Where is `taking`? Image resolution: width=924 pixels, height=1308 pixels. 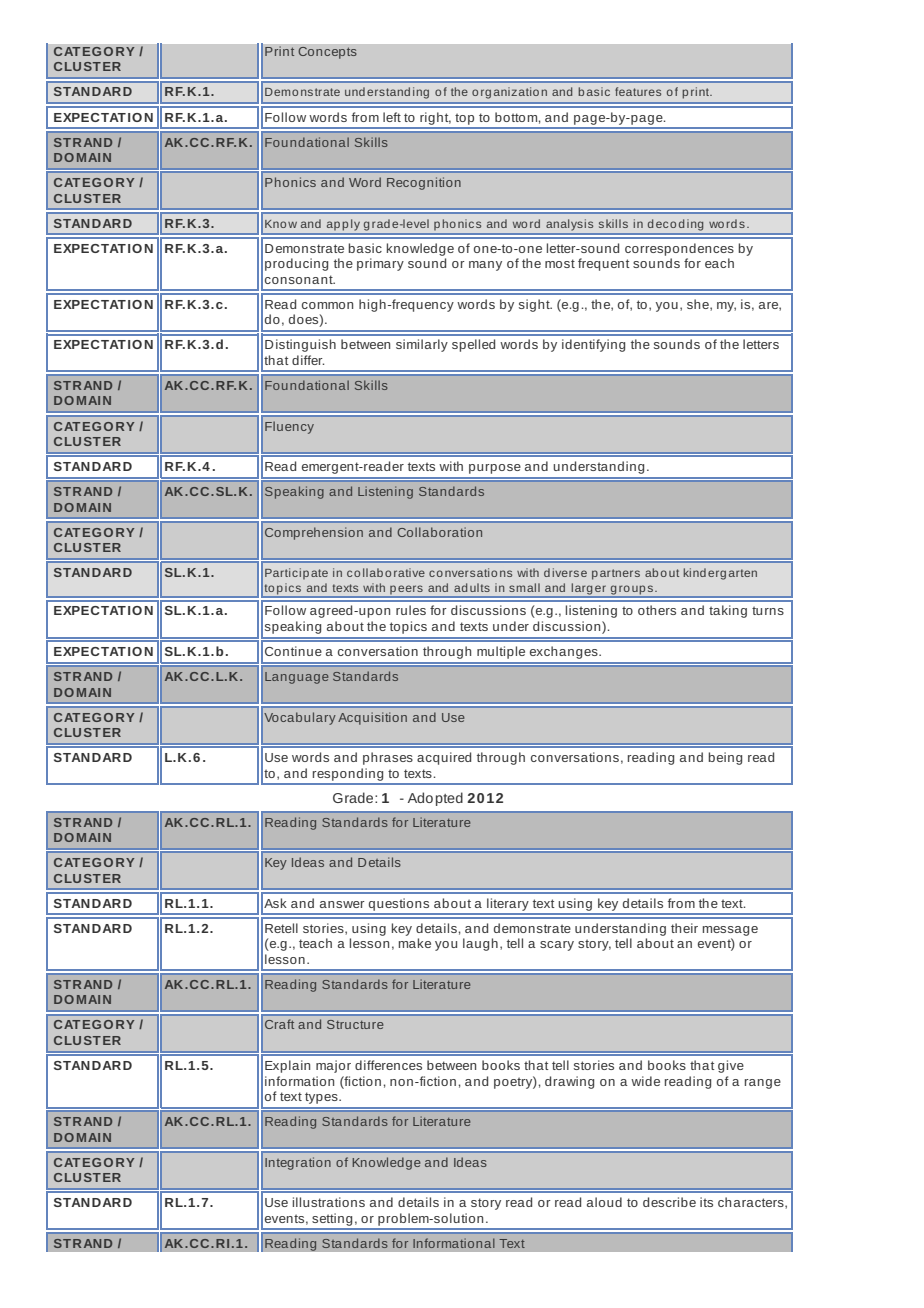 taking is located at coordinates (728, 611).
